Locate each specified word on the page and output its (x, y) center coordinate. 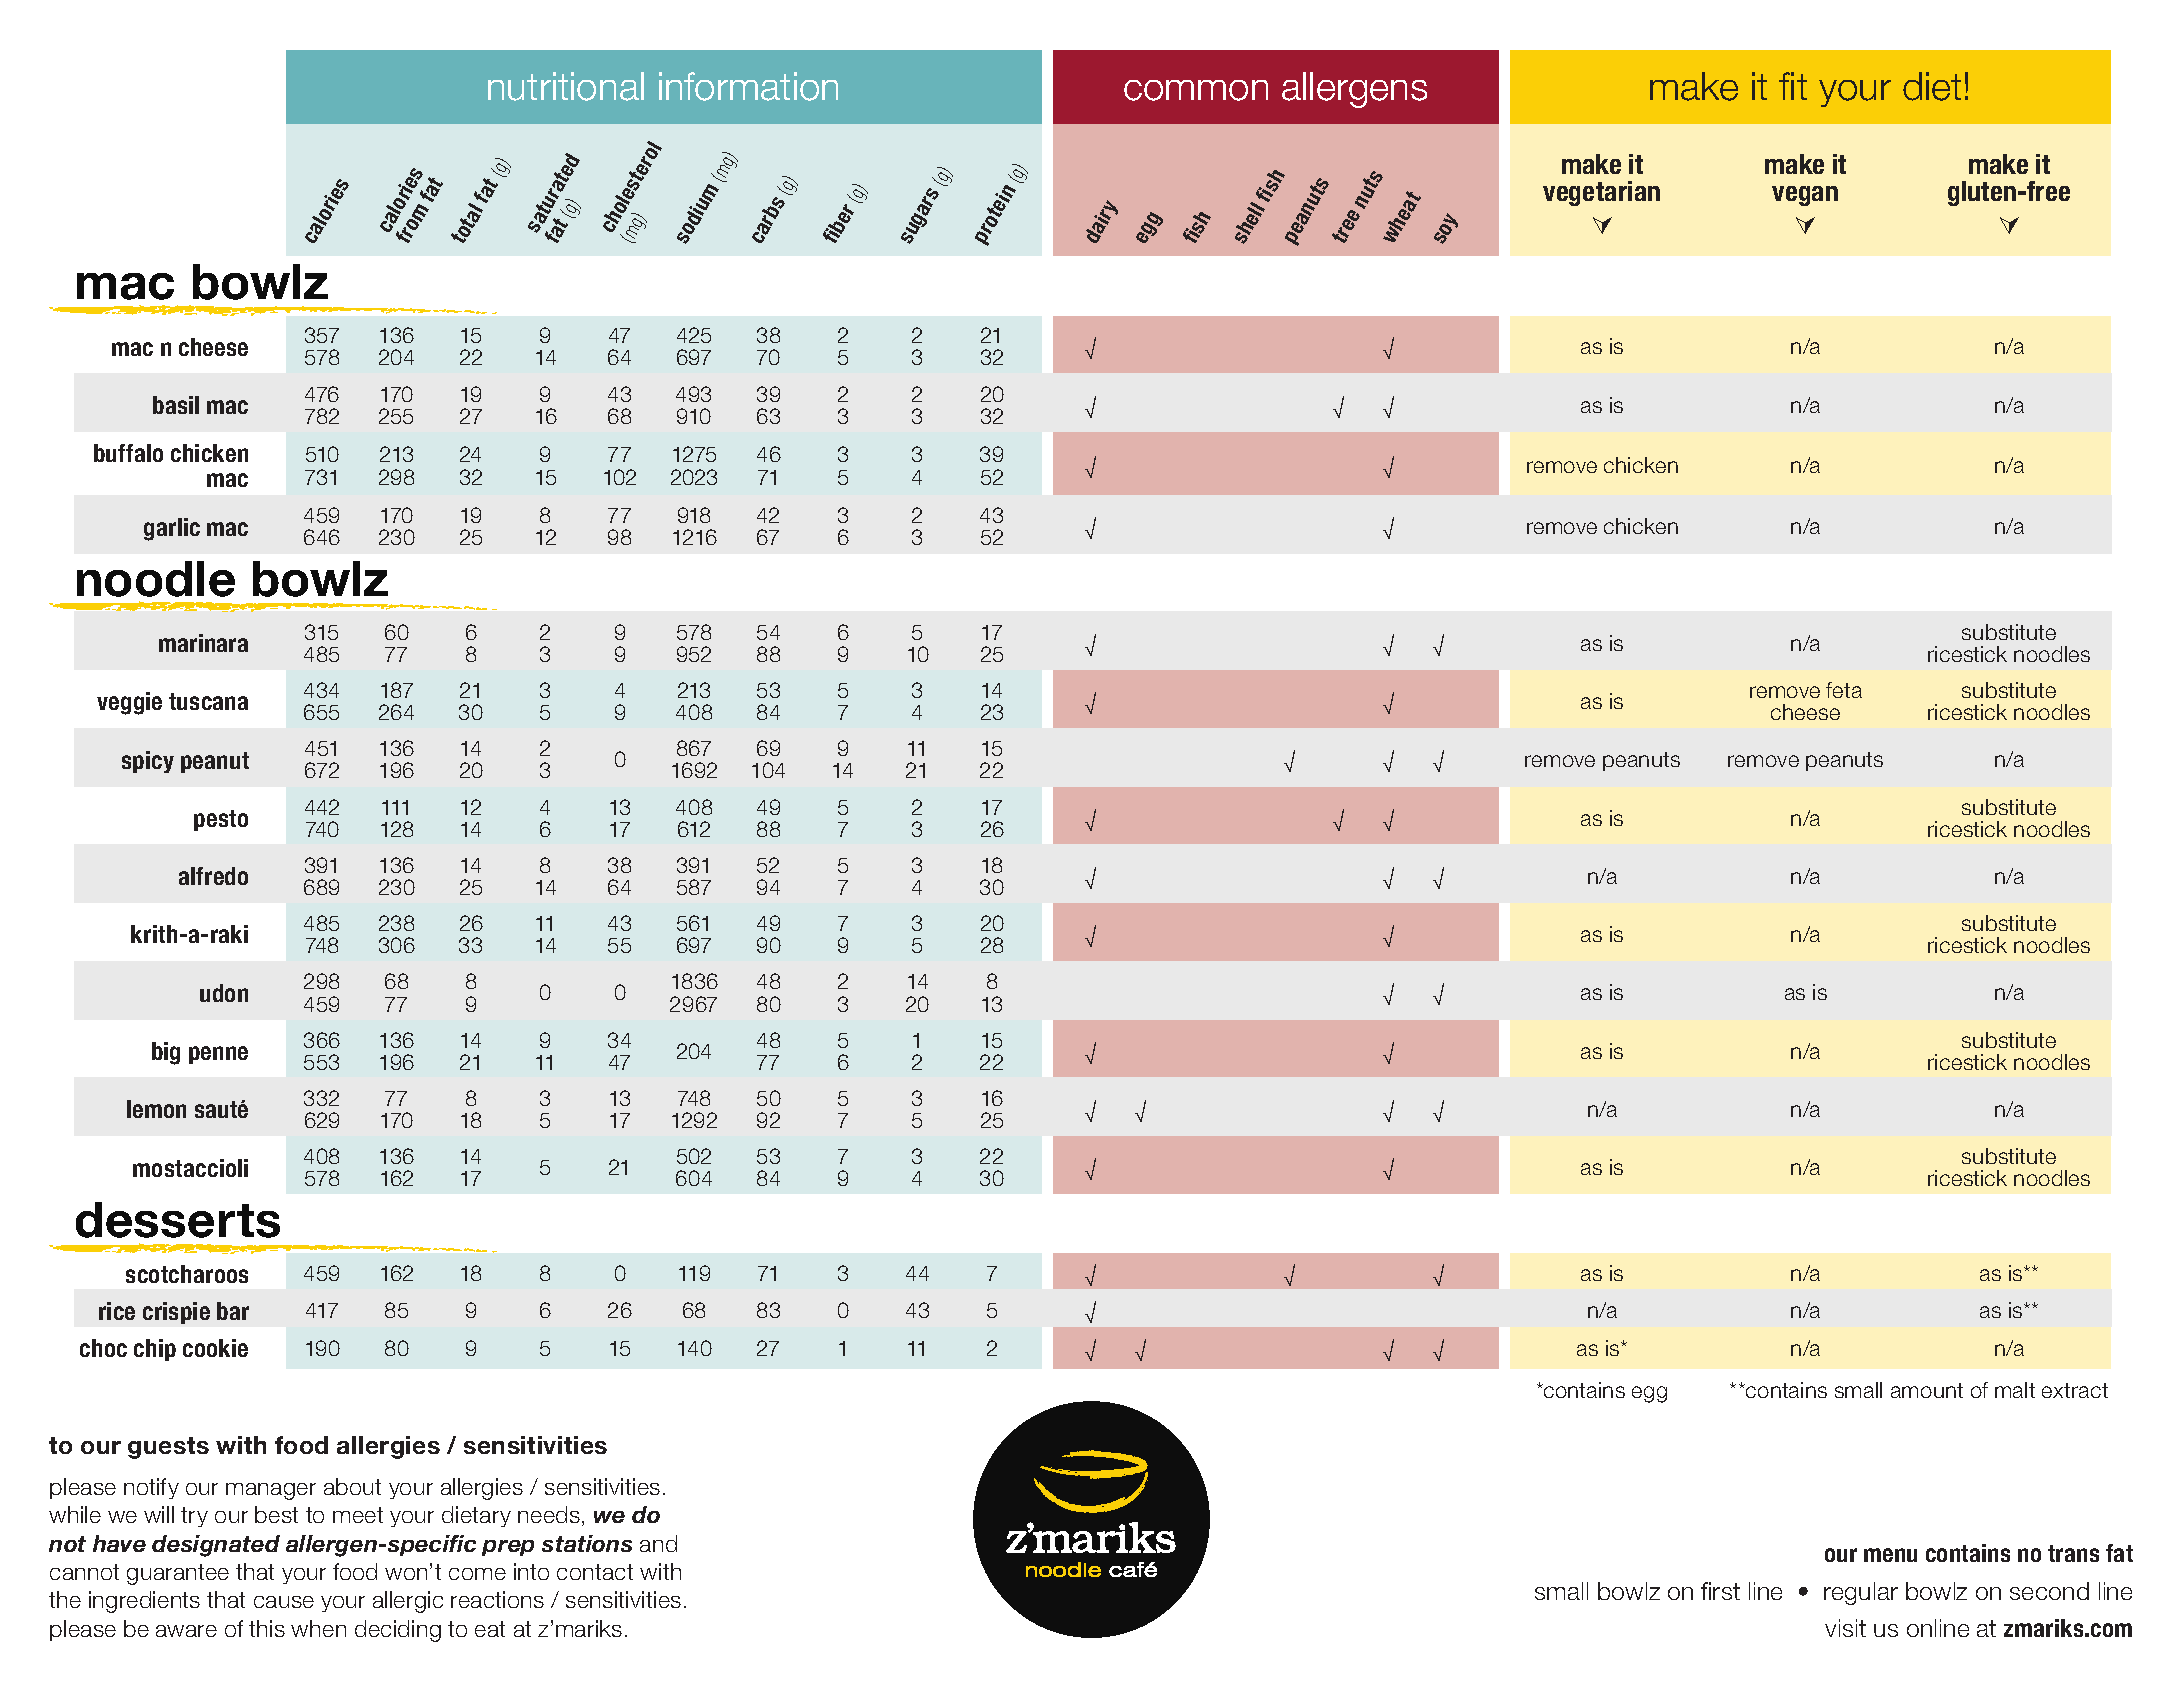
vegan (1805, 196)
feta (1844, 690)
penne (218, 1055)
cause (284, 1602)
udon (224, 993)
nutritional (566, 86)
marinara (203, 643)
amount (1927, 1390)
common (1196, 90)
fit (1793, 86)
